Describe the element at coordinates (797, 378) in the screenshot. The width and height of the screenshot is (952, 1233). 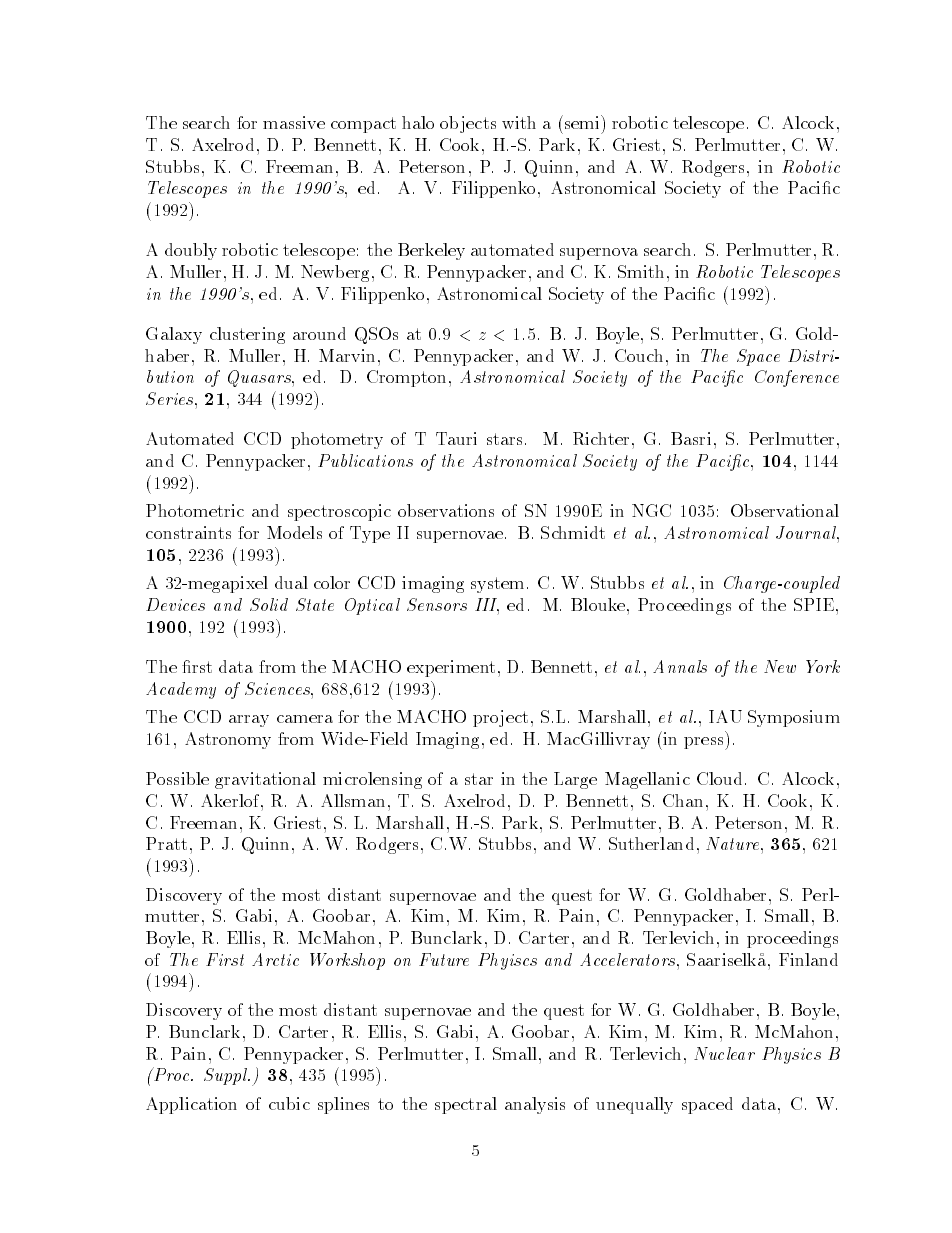
I see `Conference` at that location.
